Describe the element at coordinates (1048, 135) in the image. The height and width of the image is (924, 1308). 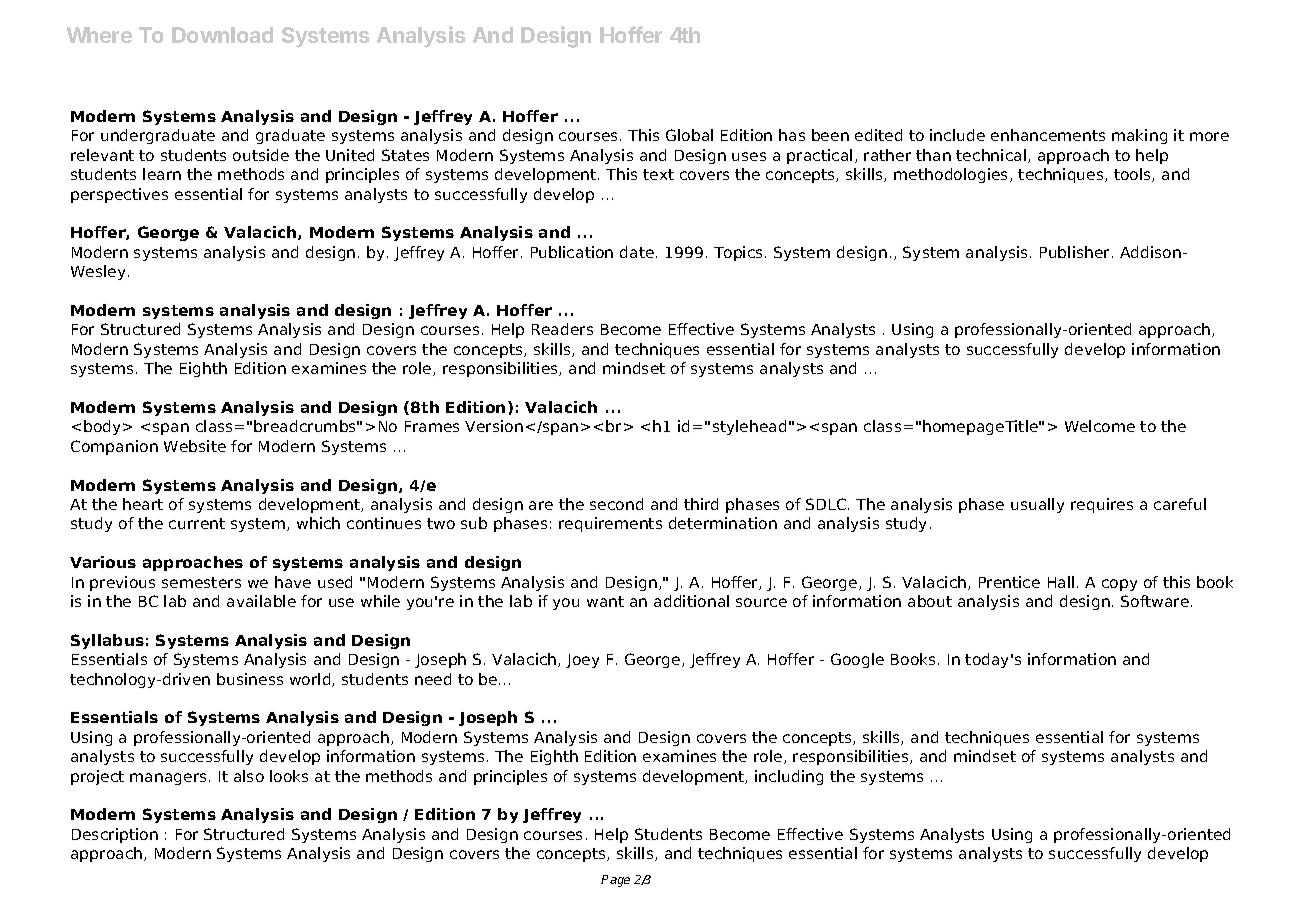
I see `enhancements` at that location.
